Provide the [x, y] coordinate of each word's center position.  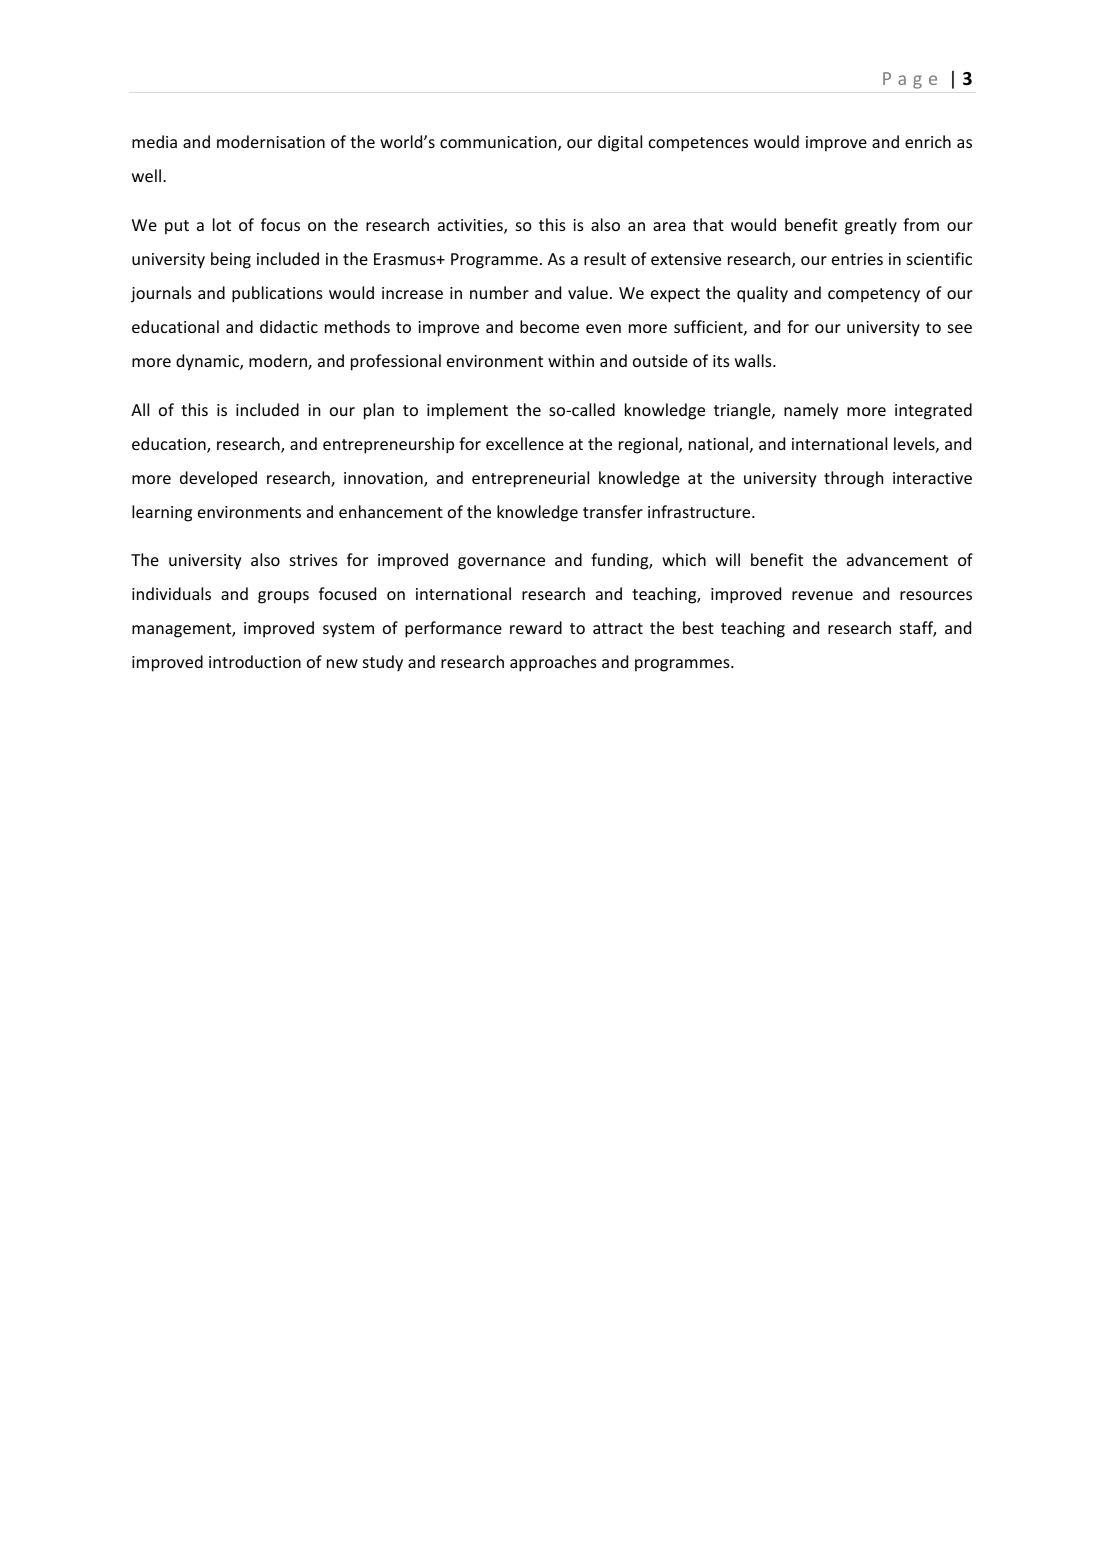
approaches [553, 663]
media [154, 141]
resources [936, 595]
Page [910, 80]
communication [499, 143]
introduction [255, 661]
